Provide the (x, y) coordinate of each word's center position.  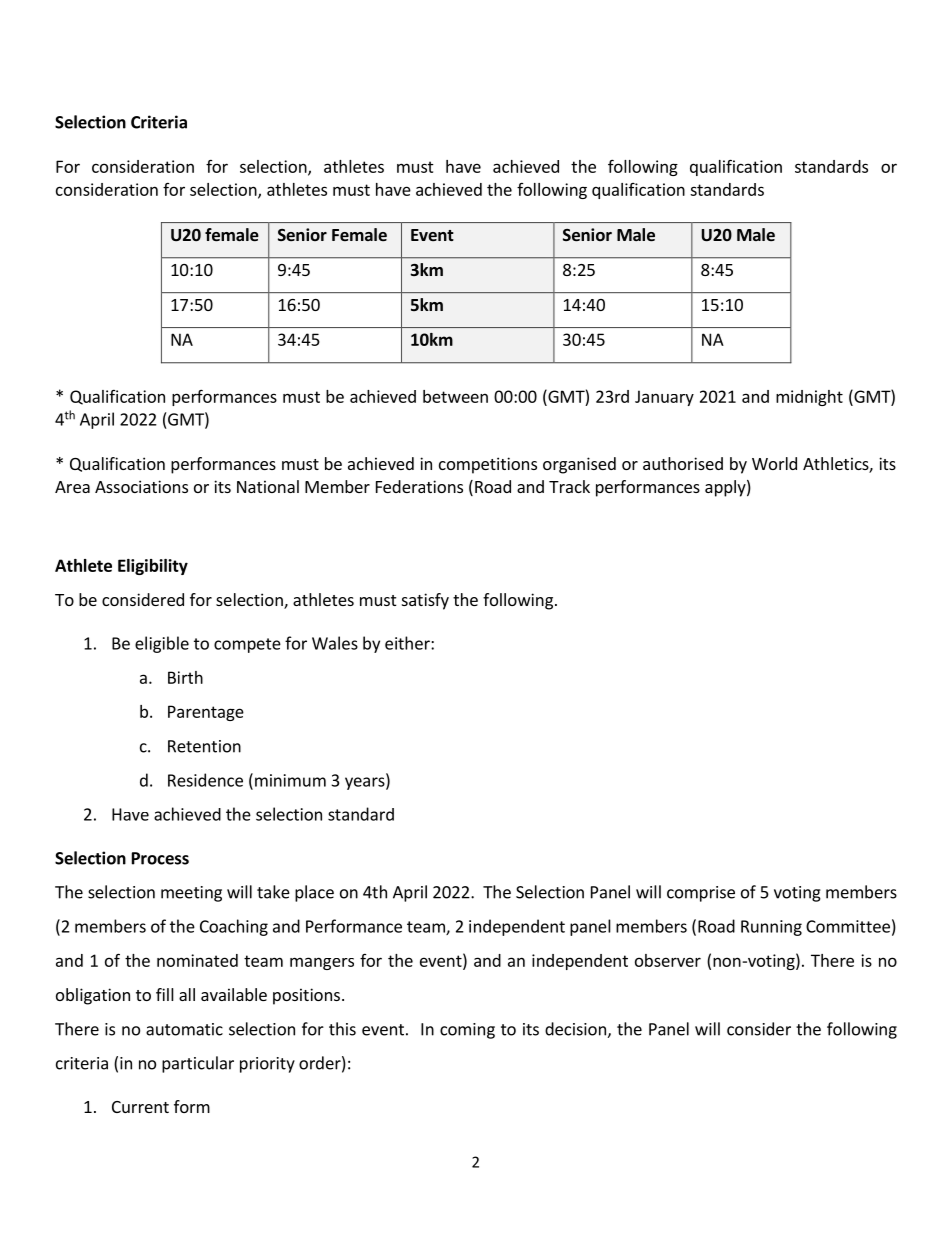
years (366, 783)
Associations (141, 486)
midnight (809, 398)
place (314, 893)
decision (576, 1030)
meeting (191, 894)
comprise (701, 894)
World (774, 463)
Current (140, 1107)
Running (771, 928)
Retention (204, 746)
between (455, 396)
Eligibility (153, 567)
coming (467, 1031)
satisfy (425, 601)
